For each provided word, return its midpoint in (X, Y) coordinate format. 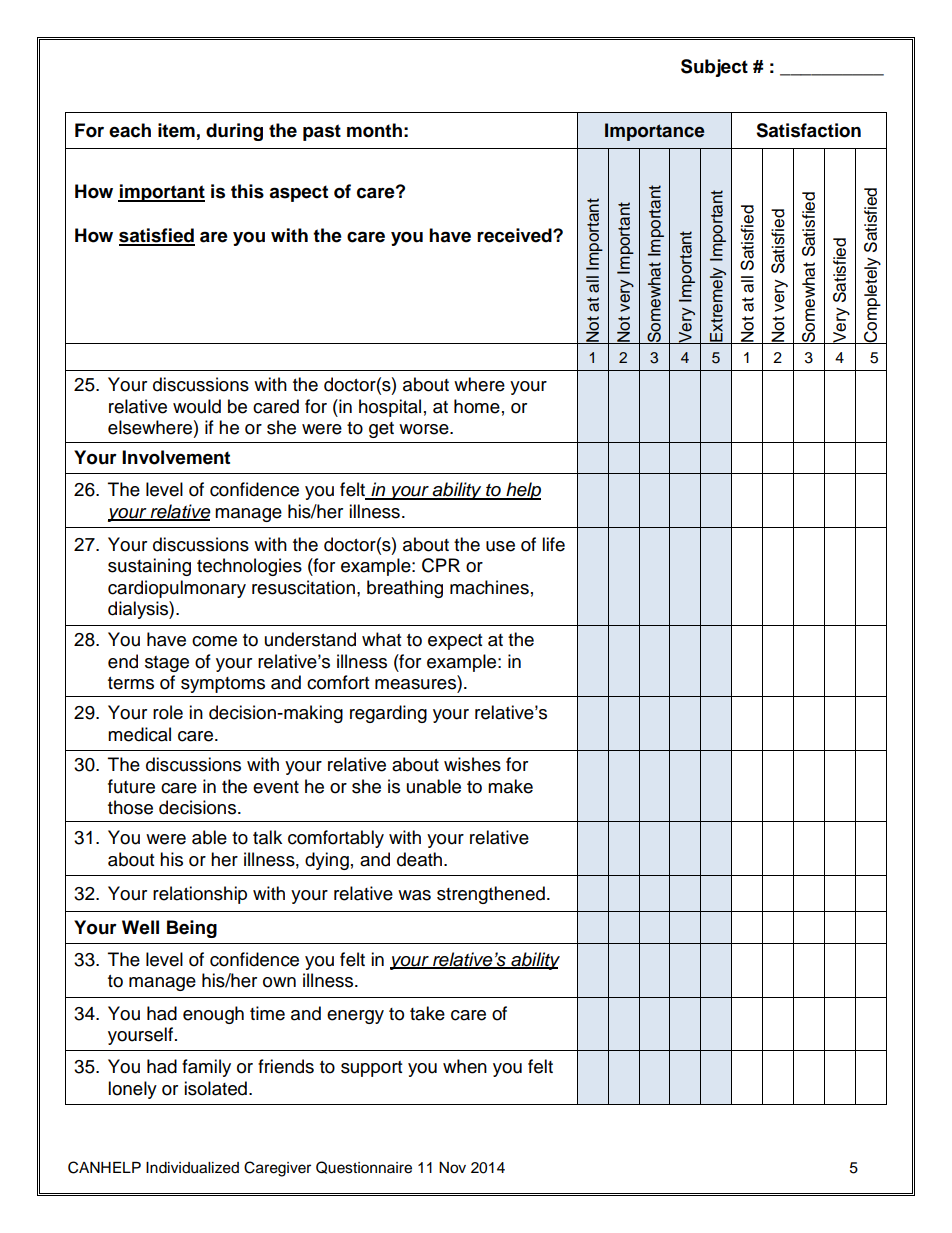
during (234, 132)
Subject (714, 68)
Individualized (192, 1168)
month (374, 130)
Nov (452, 1168)
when (465, 1066)
